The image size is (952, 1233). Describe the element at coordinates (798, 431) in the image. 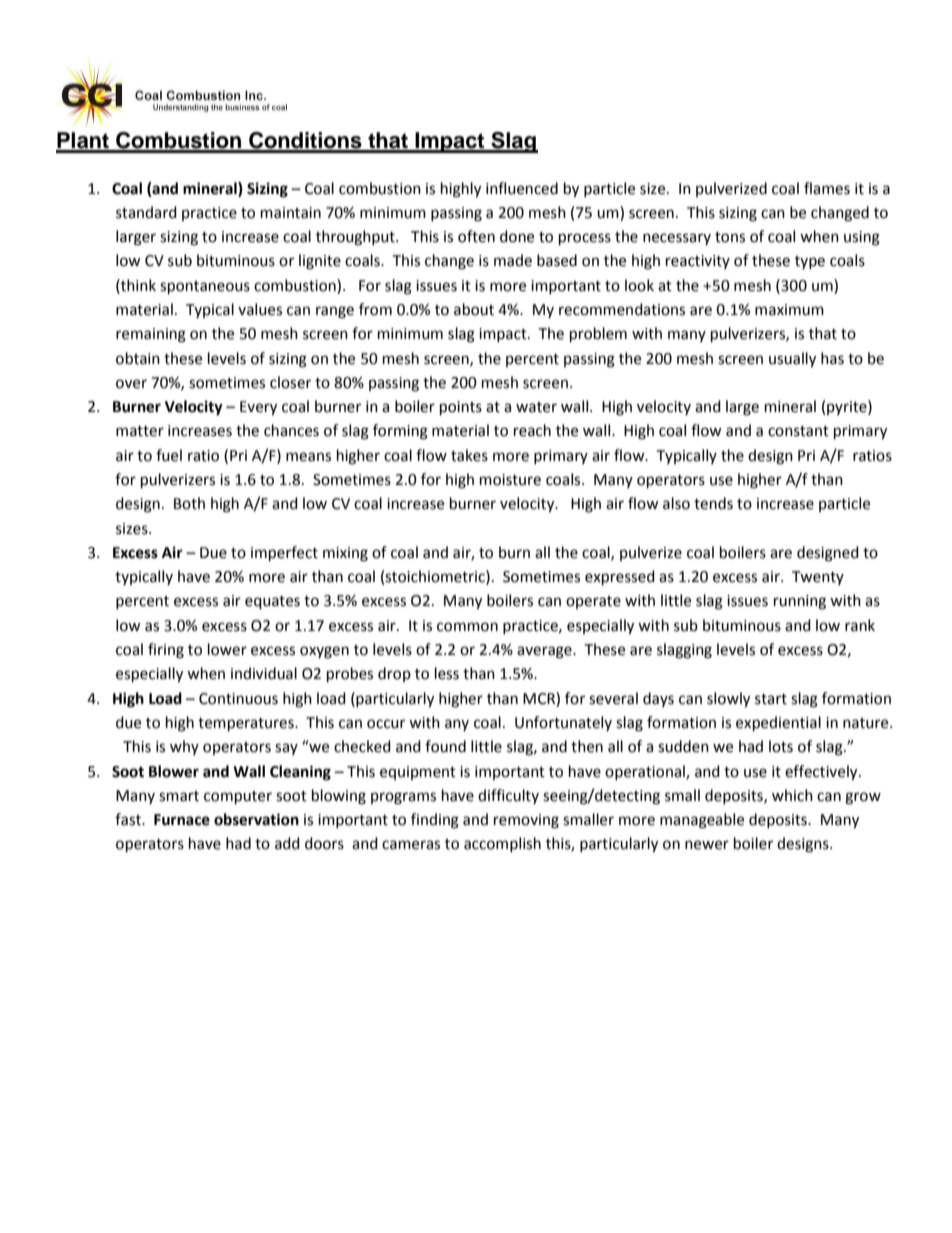

I see `constant` at that location.
